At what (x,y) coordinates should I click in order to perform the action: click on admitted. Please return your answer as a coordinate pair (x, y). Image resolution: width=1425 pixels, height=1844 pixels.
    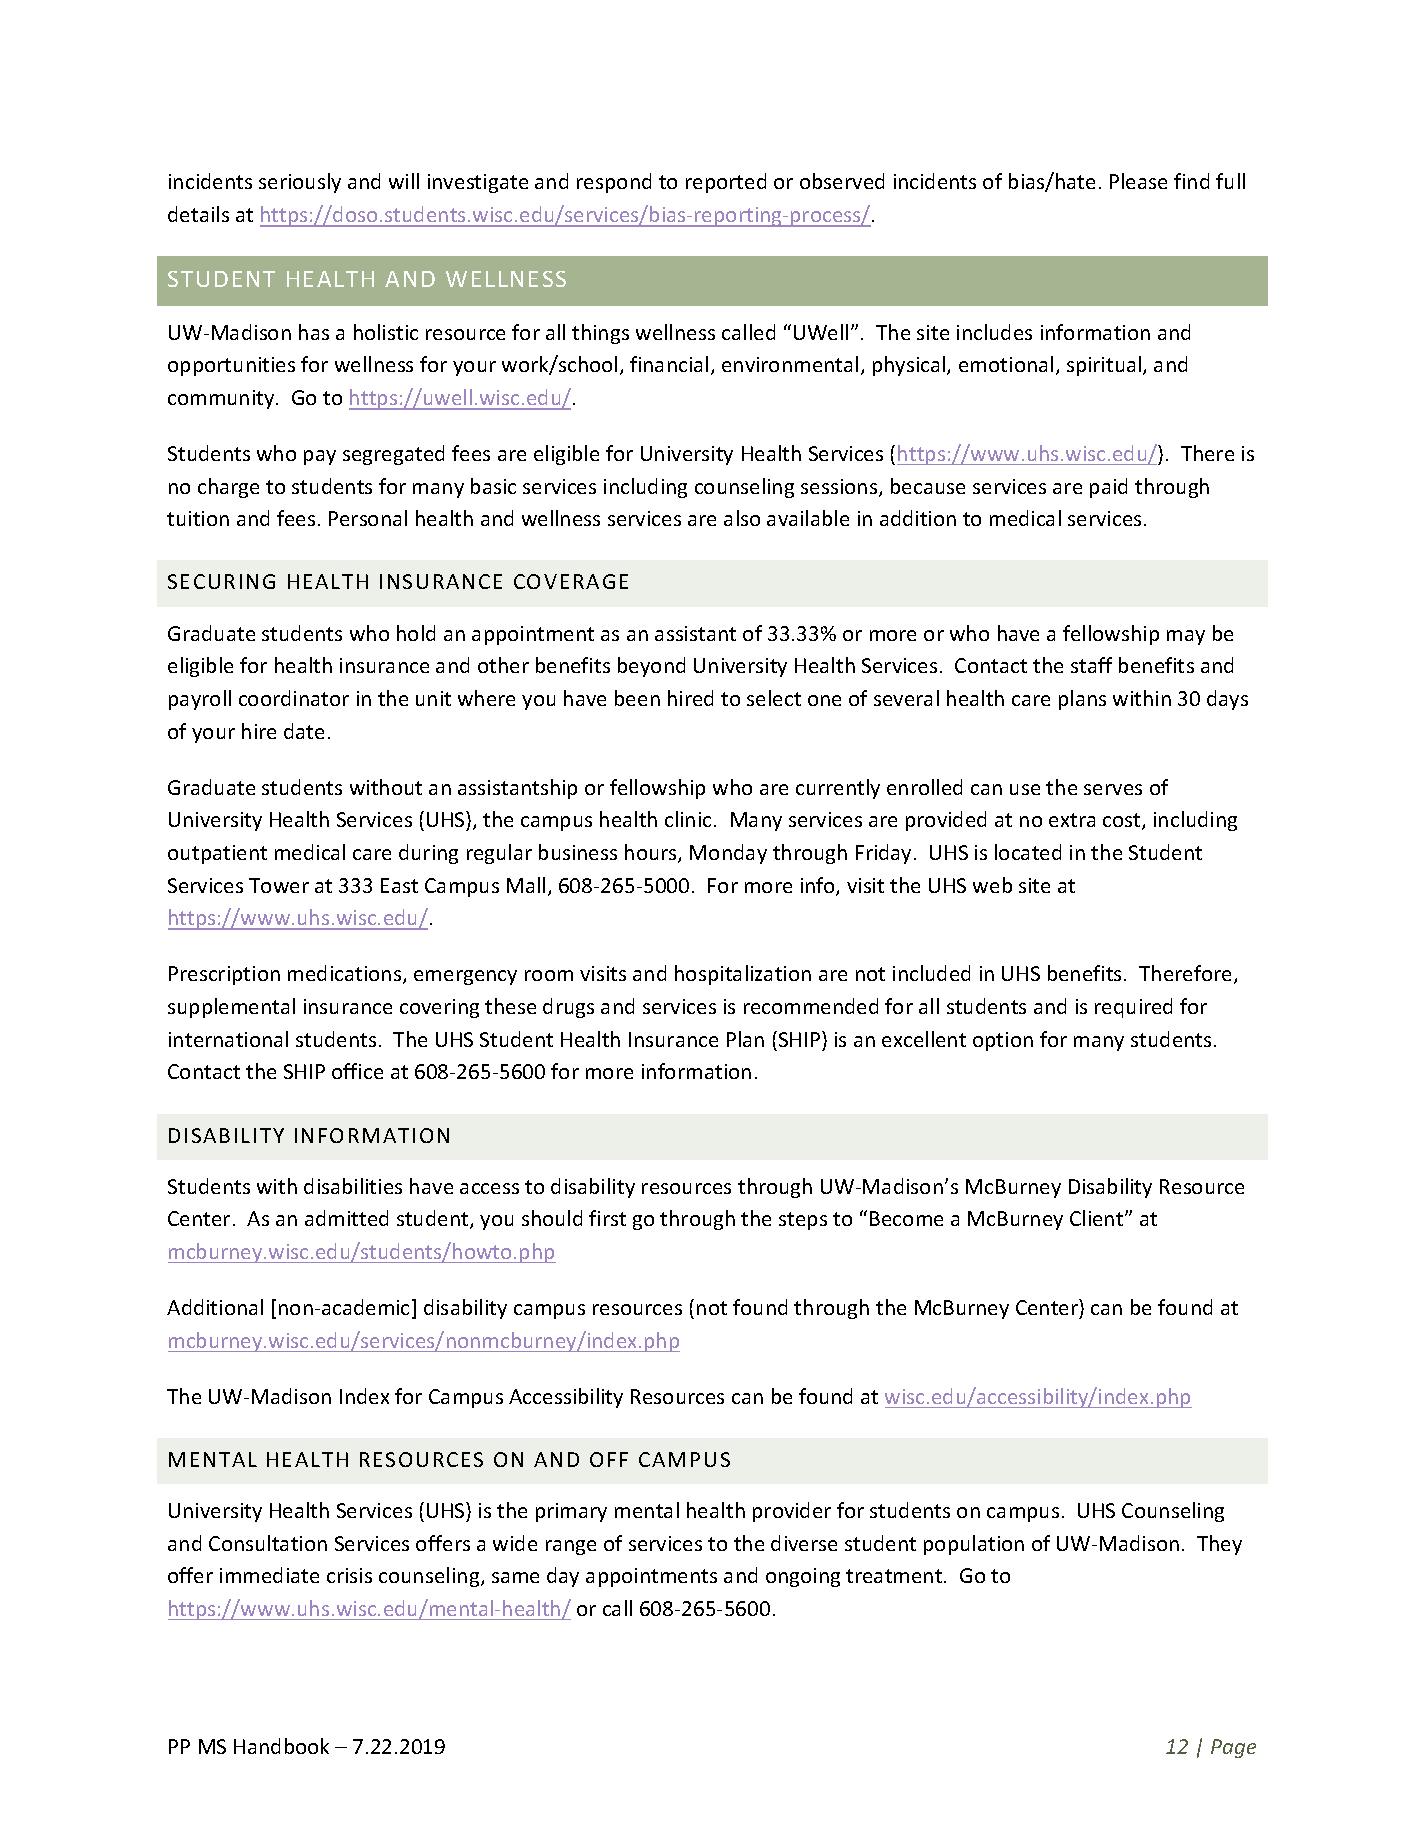
    Looking at the image, I should click on (346, 1218).
